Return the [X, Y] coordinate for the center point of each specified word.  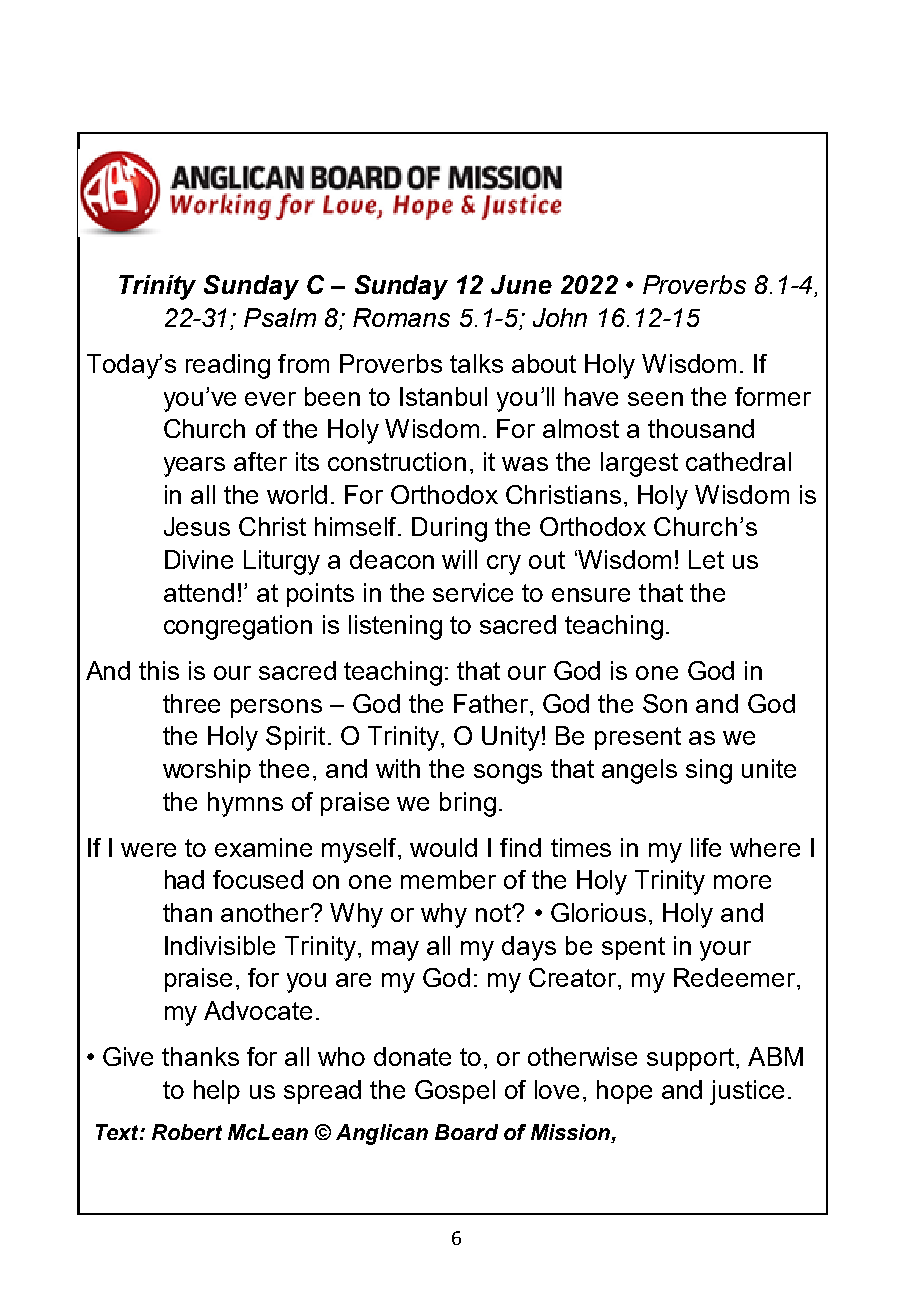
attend [199, 592]
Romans [401, 317]
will [459, 559]
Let [706, 559]
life [706, 847]
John [560, 317]
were [148, 850]
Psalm [280, 317]
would [443, 847]
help [217, 1092]
